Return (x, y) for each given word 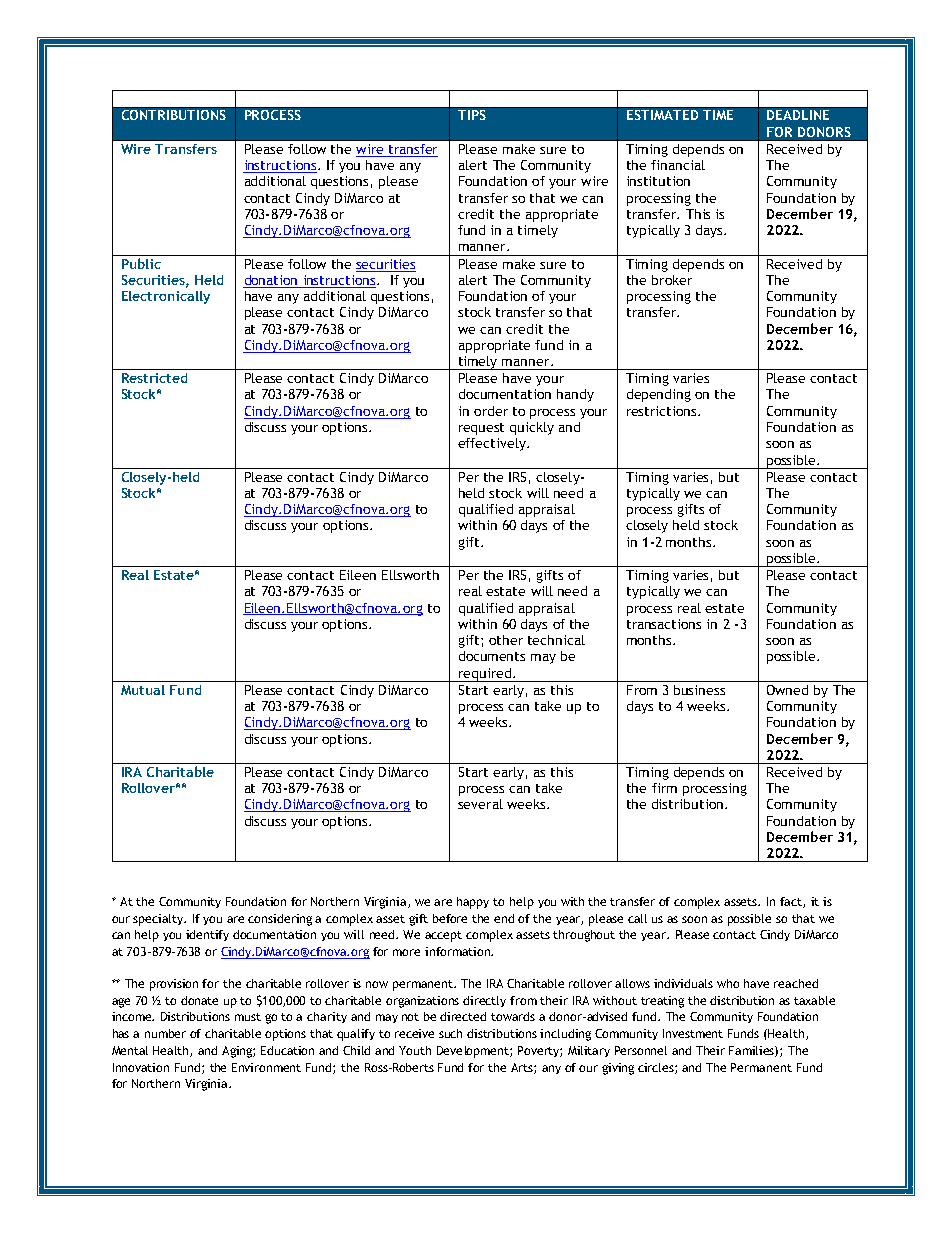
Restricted (154, 378)
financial (678, 165)
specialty (159, 920)
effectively (493, 444)
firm (664, 788)
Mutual (143, 690)
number (165, 1033)
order (491, 411)
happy (473, 903)
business (699, 690)
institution (658, 181)
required (485, 675)
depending (659, 395)
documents (492, 656)
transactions (664, 624)
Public (141, 263)
